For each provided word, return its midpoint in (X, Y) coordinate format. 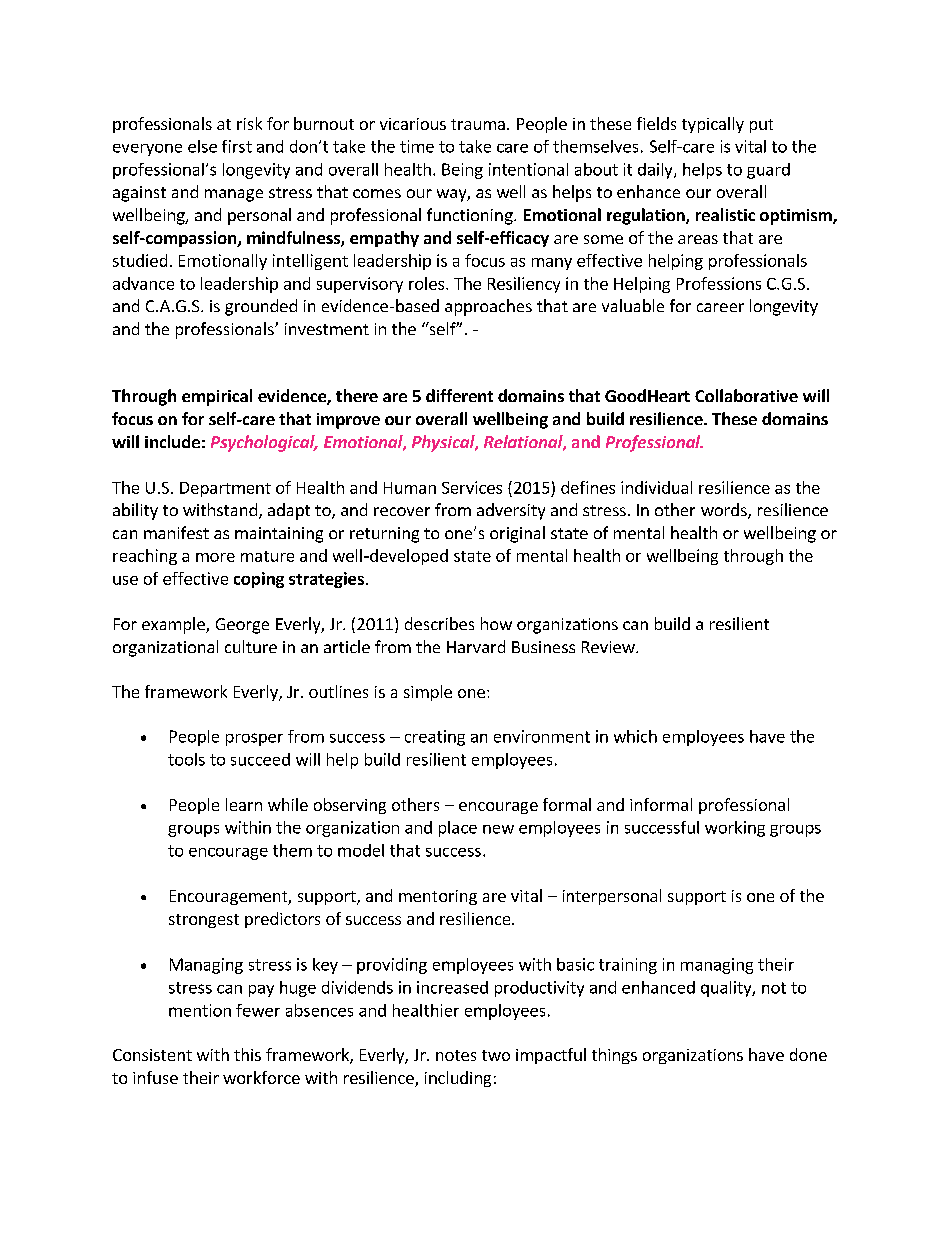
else (202, 146)
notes (456, 1055)
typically (713, 125)
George (242, 626)
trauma (478, 124)
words (725, 511)
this (247, 1054)
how (496, 623)
